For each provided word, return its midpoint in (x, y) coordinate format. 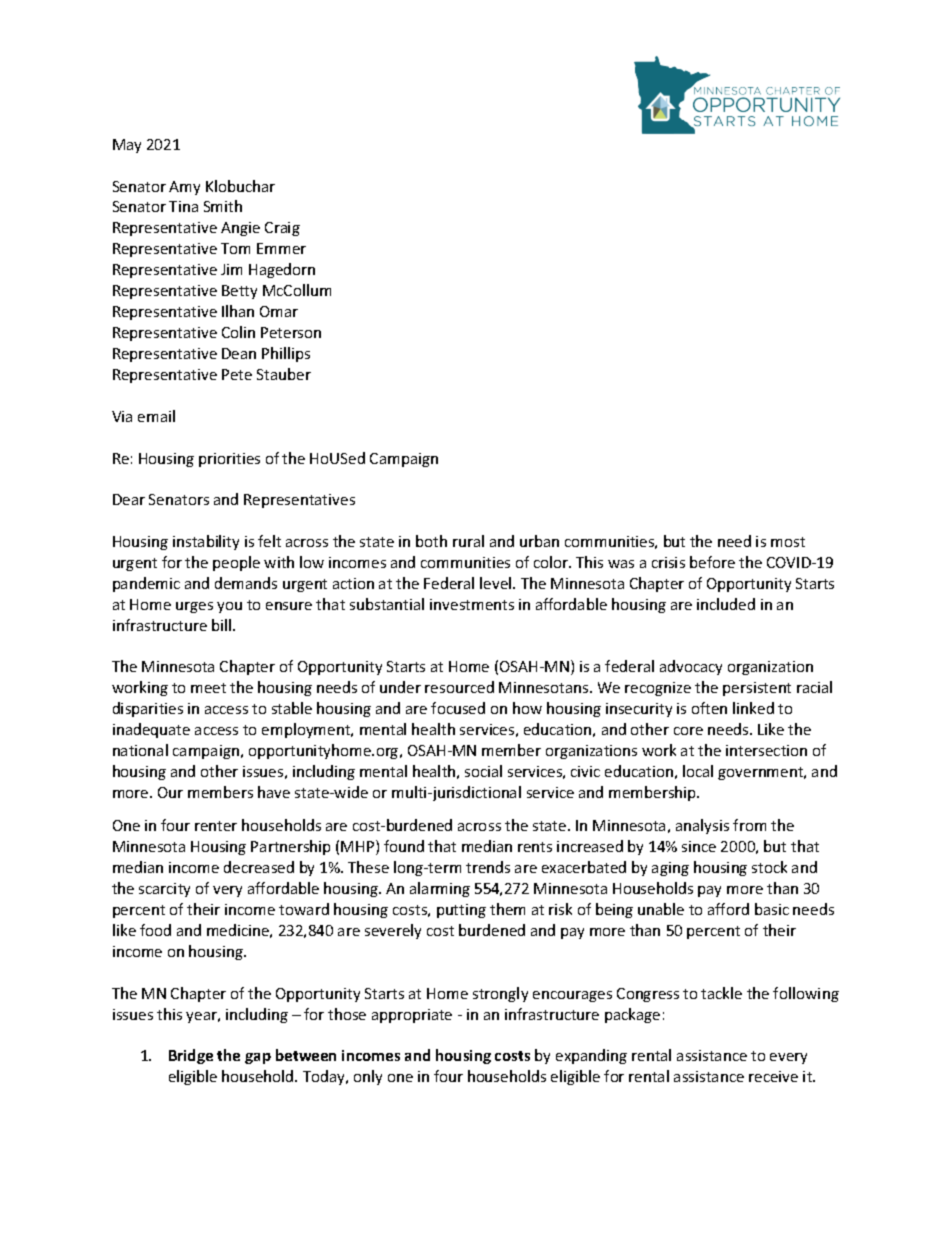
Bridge (191, 1056)
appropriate (412, 1016)
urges (194, 607)
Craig (282, 229)
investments (472, 604)
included (726, 604)
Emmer (281, 248)
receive (773, 1076)
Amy (184, 188)
